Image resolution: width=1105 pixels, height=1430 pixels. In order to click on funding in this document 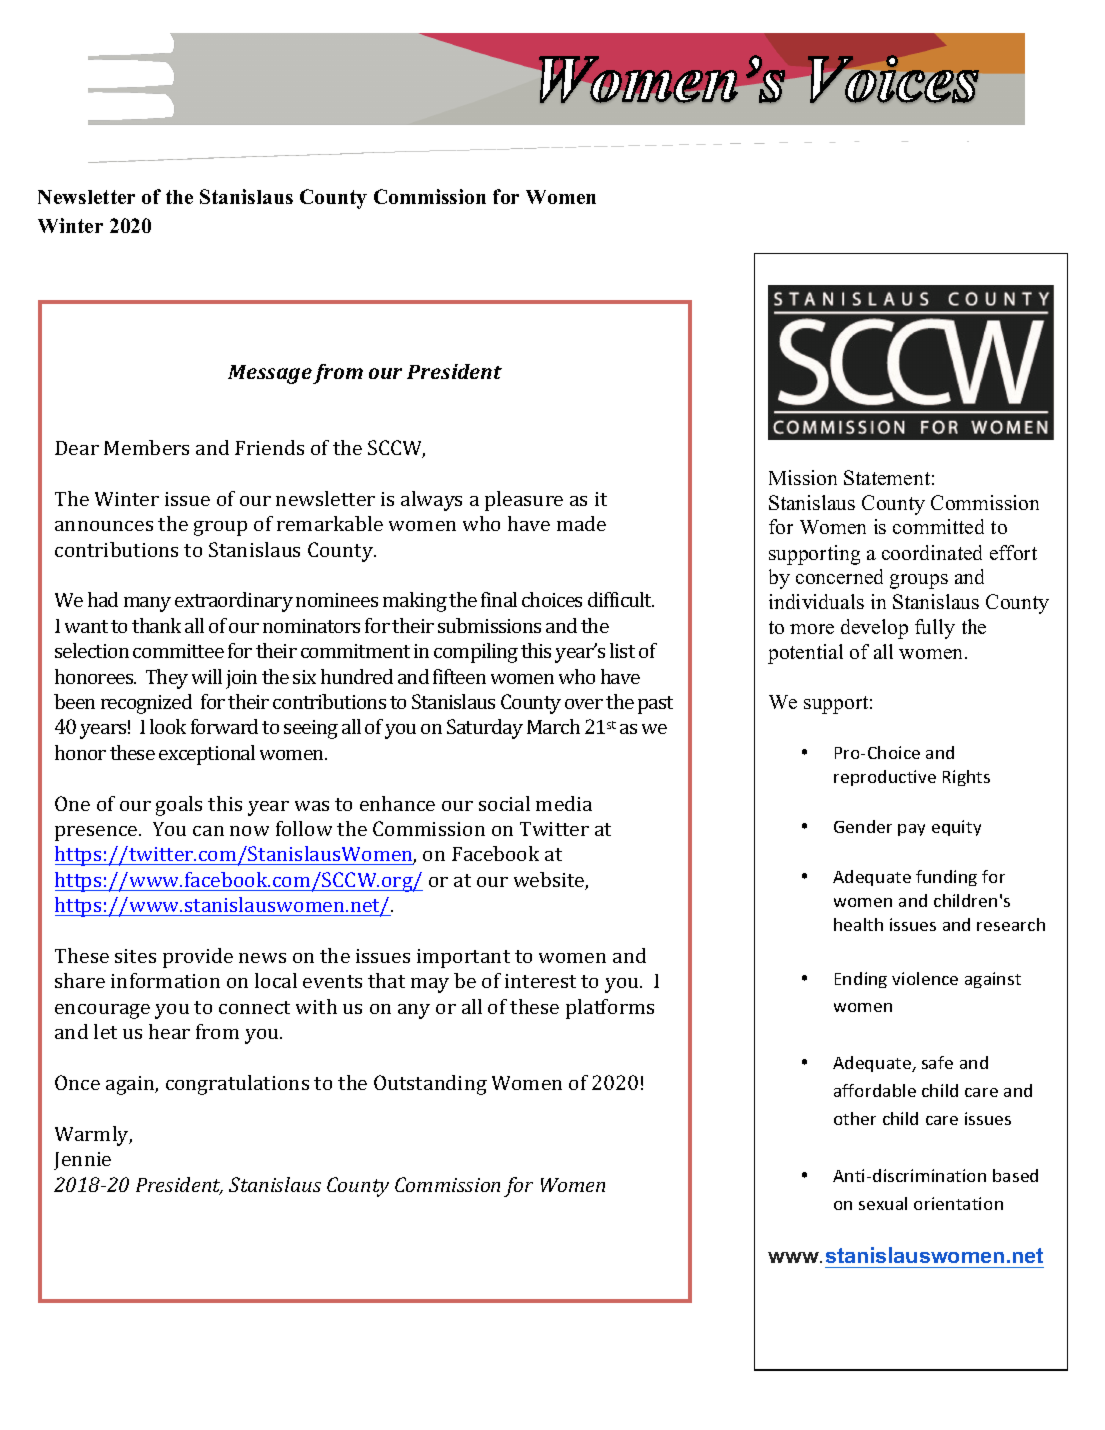, I will do `click(946, 878)`.
